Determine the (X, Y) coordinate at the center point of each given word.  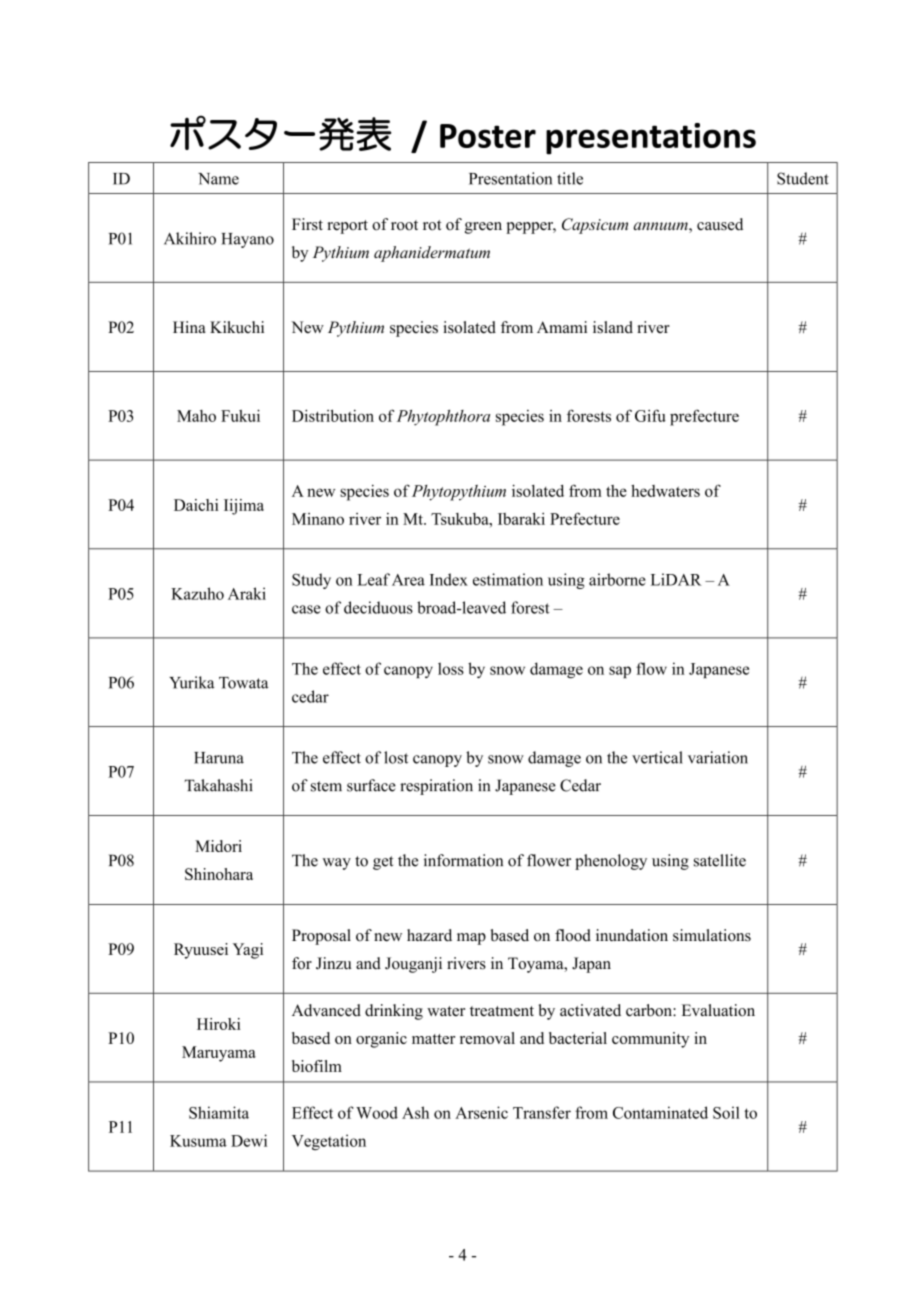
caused (720, 224)
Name (218, 179)
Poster (488, 136)
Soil (726, 1112)
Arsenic (481, 1112)
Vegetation (329, 1142)
